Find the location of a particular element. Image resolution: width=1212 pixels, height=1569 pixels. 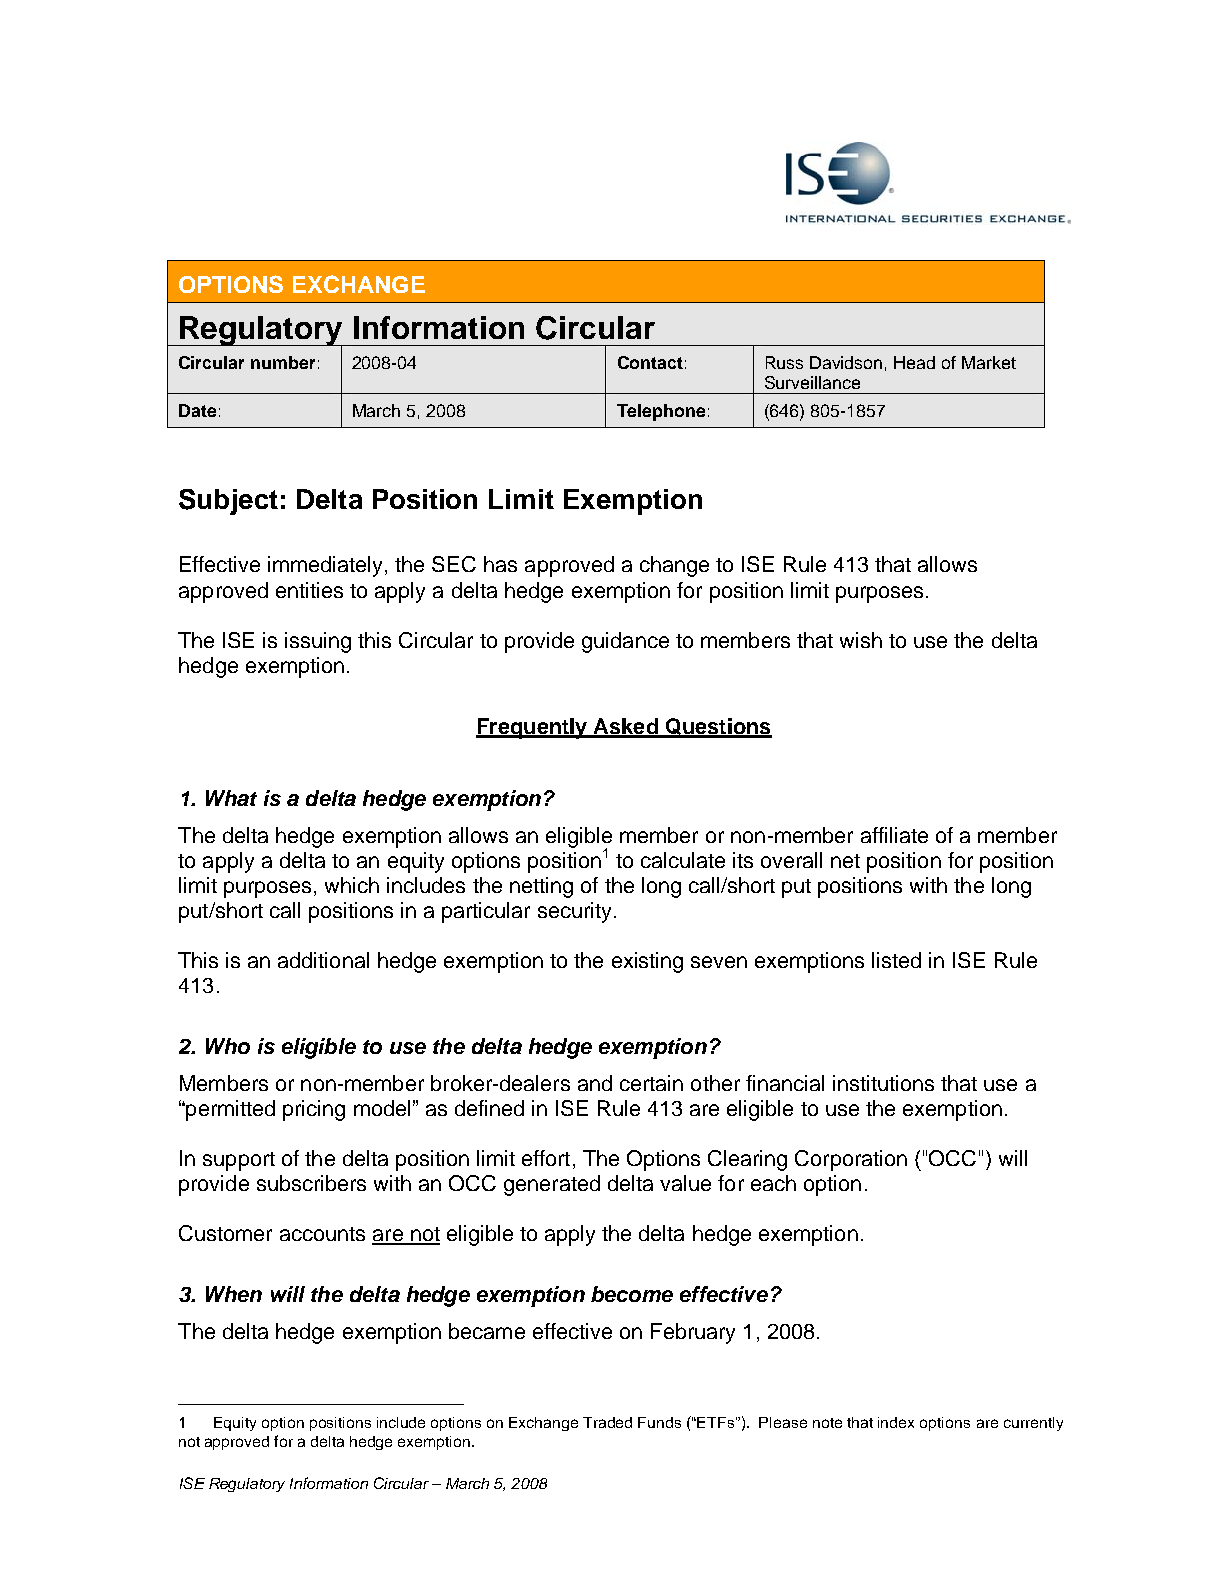

affiliate is located at coordinates (894, 835).
